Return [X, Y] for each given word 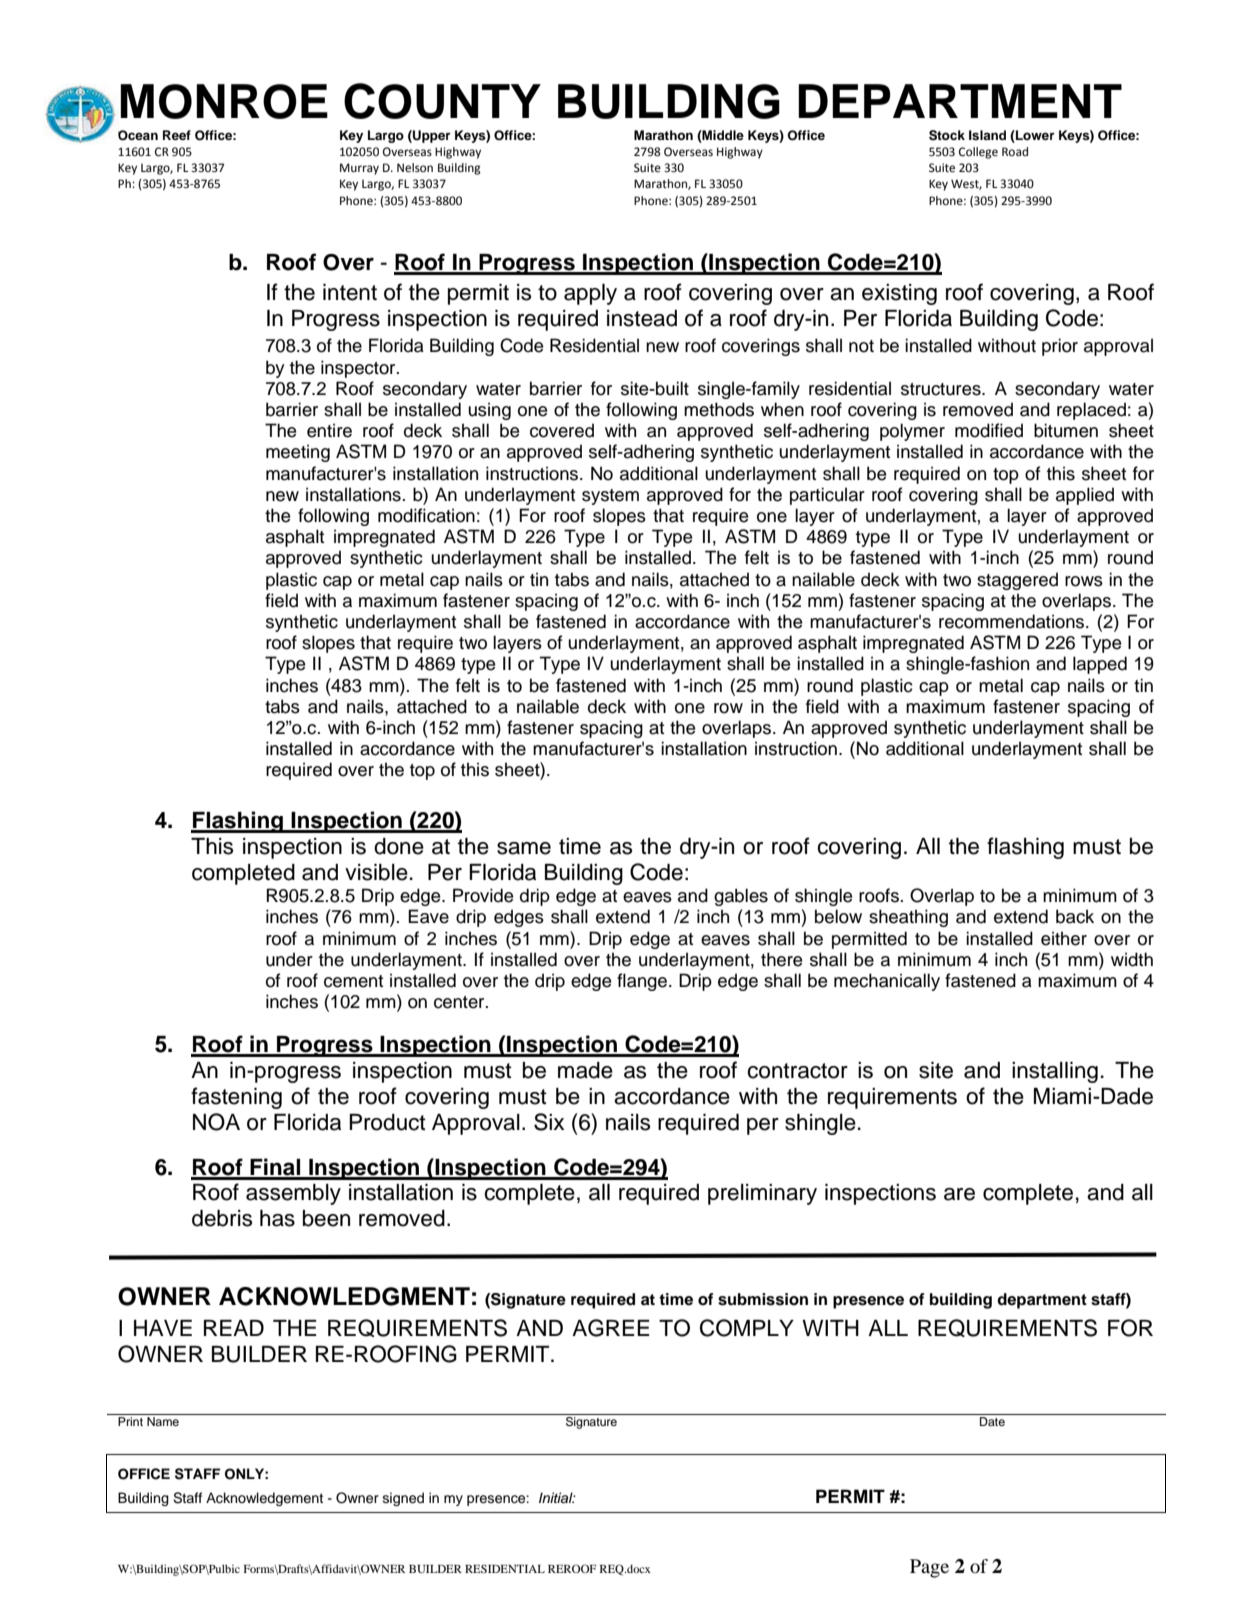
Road [1015, 151]
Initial [557, 1497]
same [524, 848]
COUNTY [442, 101]
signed [403, 1499]
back [1075, 916]
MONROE [224, 101]
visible [376, 872]
